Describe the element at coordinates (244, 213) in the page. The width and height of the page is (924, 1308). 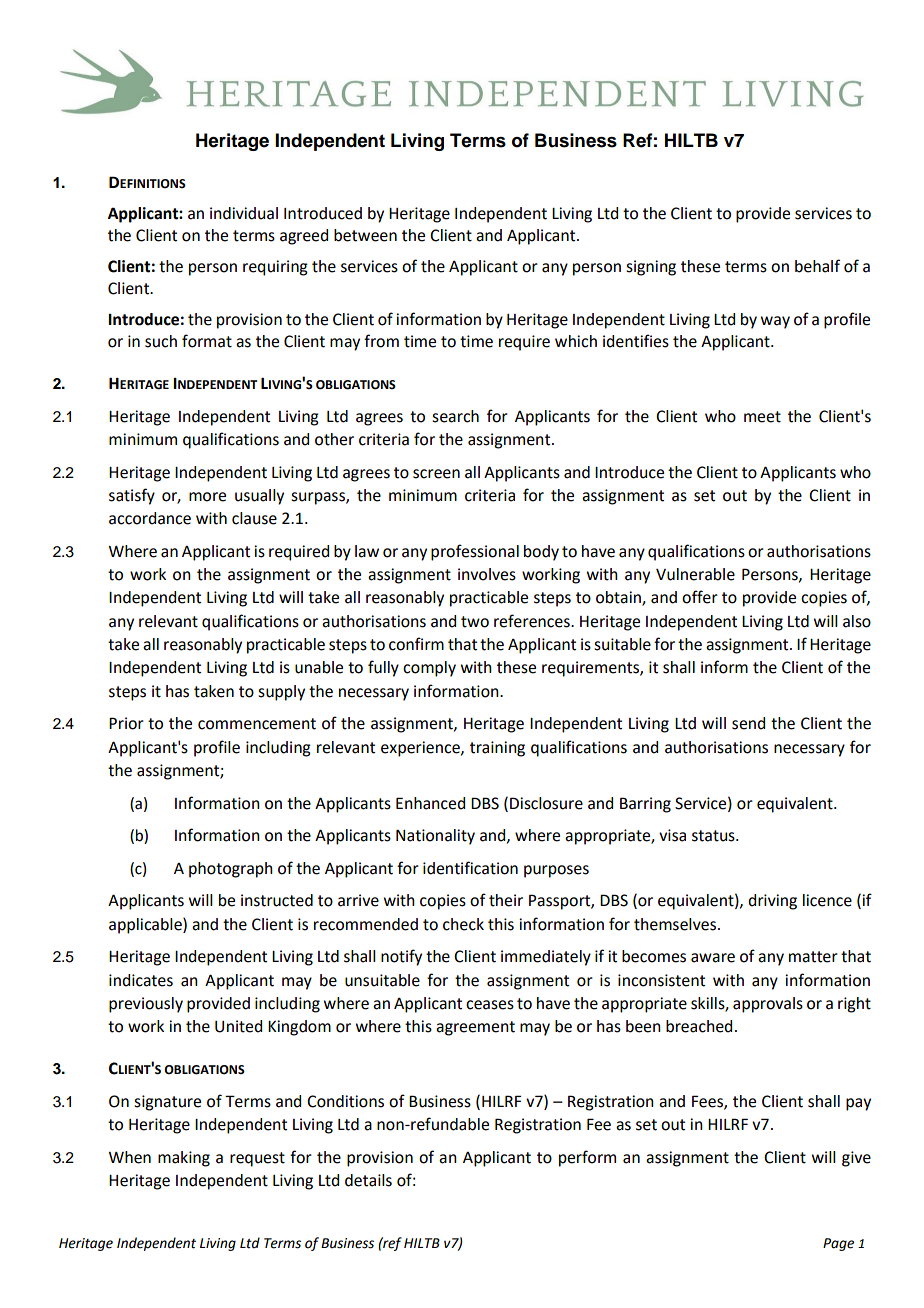
I see `individual` at that location.
